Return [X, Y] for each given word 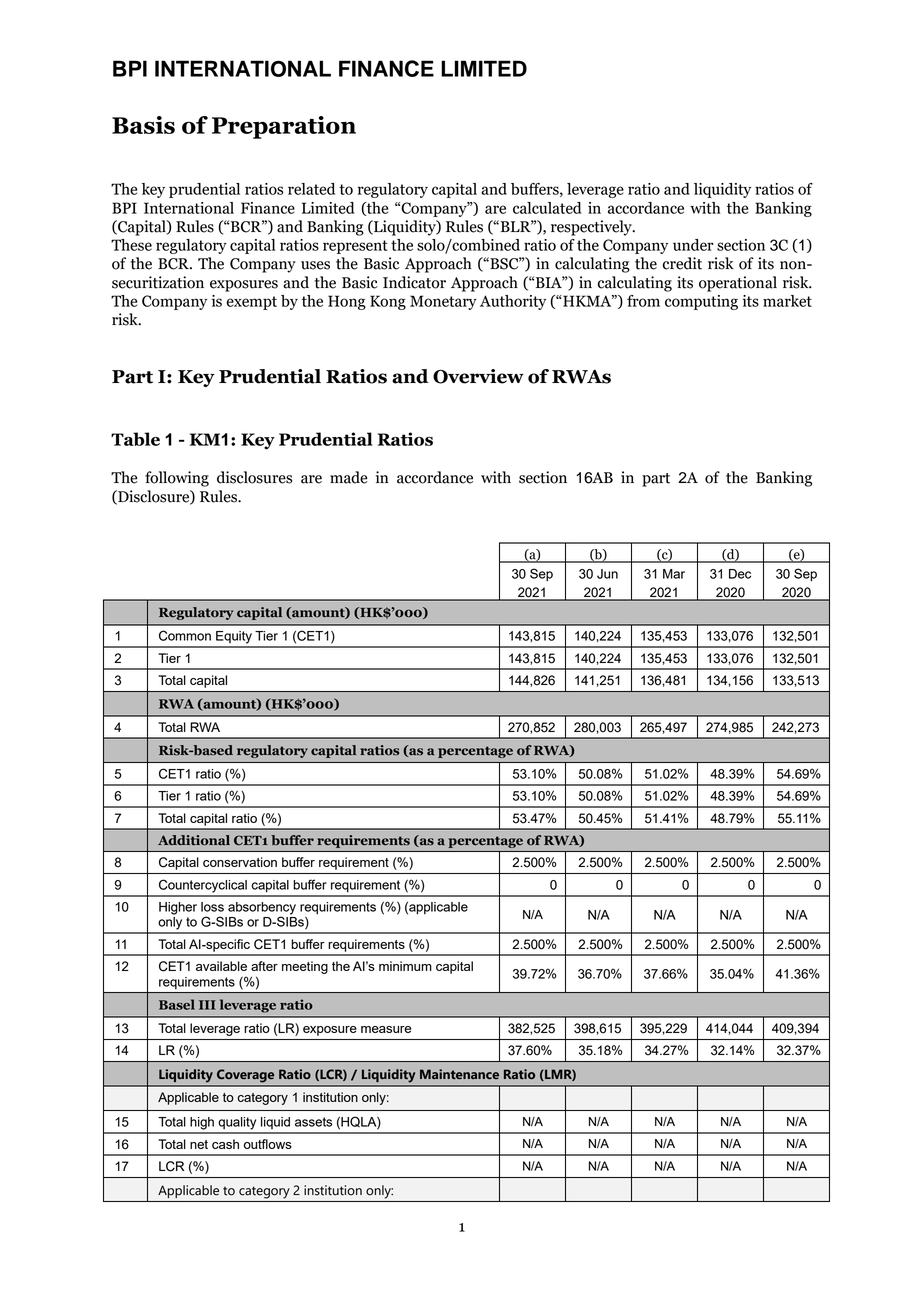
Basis [143, 125]
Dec [740, 574]
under [693, 245]
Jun [607, 574]
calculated [547, 208]
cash [225, 1144]
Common [185, 635]
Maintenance [459, 1074]
